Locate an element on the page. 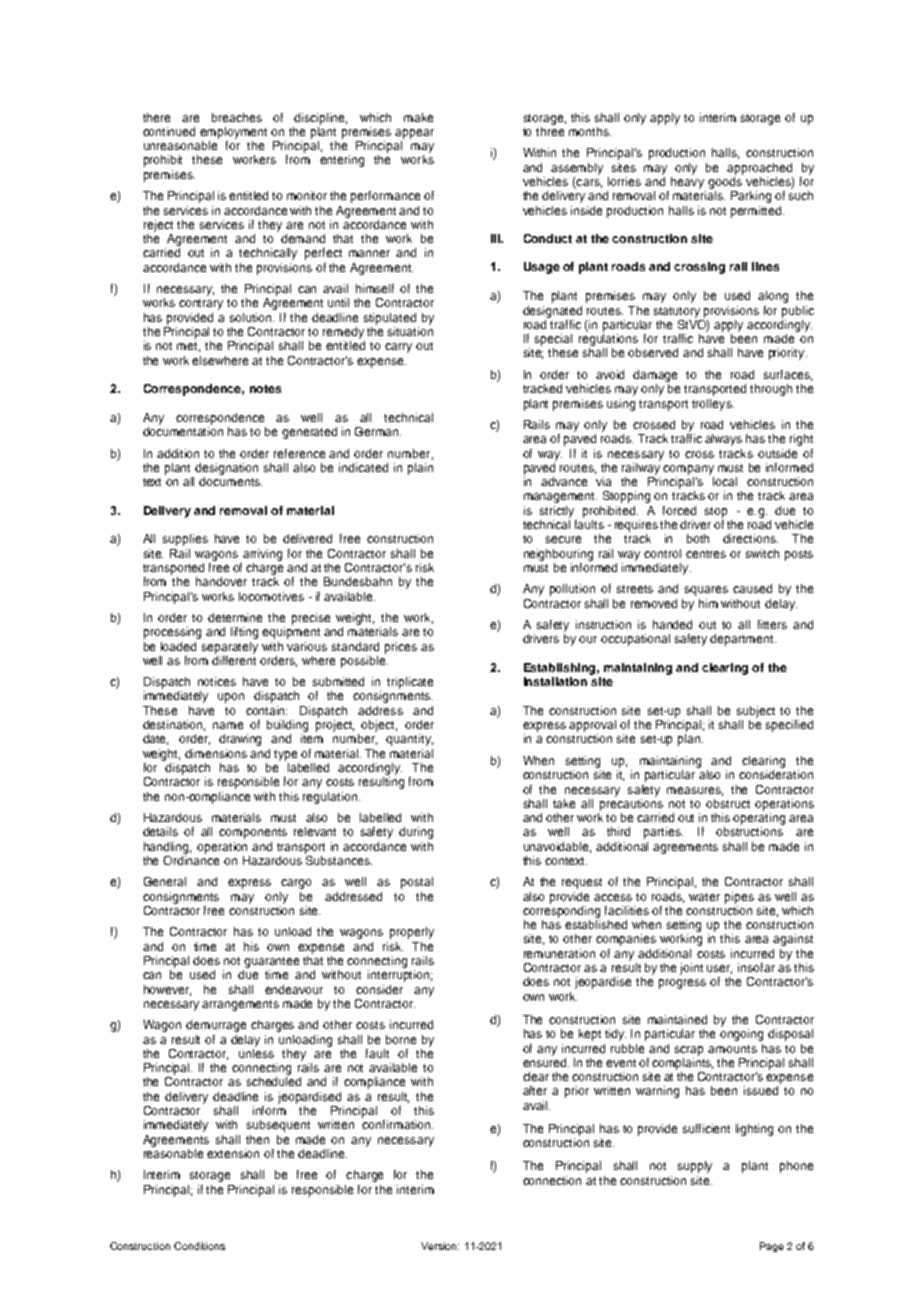 Image resolution: width=924 pixels, height=1308 pixels. employment is located at coordinates (233, 133).
